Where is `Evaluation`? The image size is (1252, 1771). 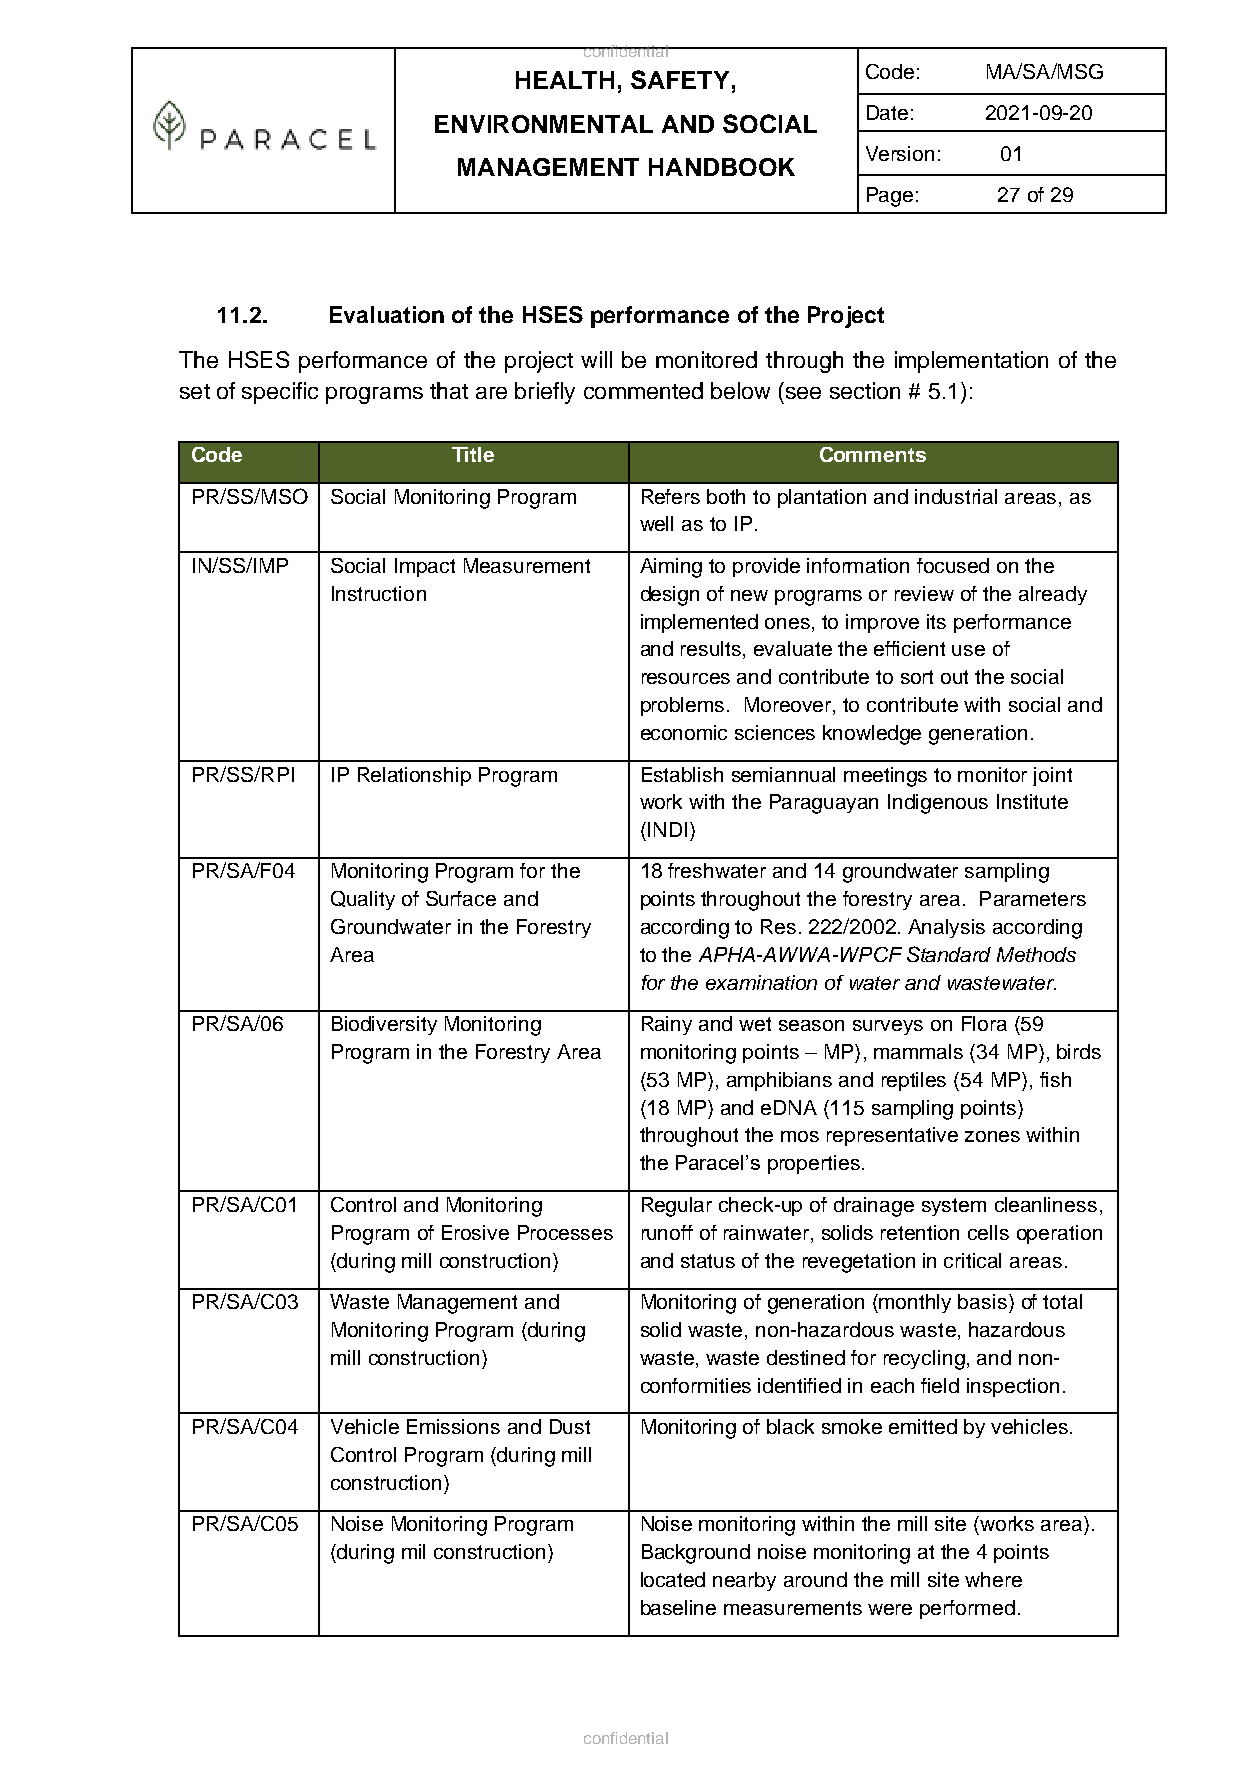
Evaluation is located at coordinates (387, 314).
